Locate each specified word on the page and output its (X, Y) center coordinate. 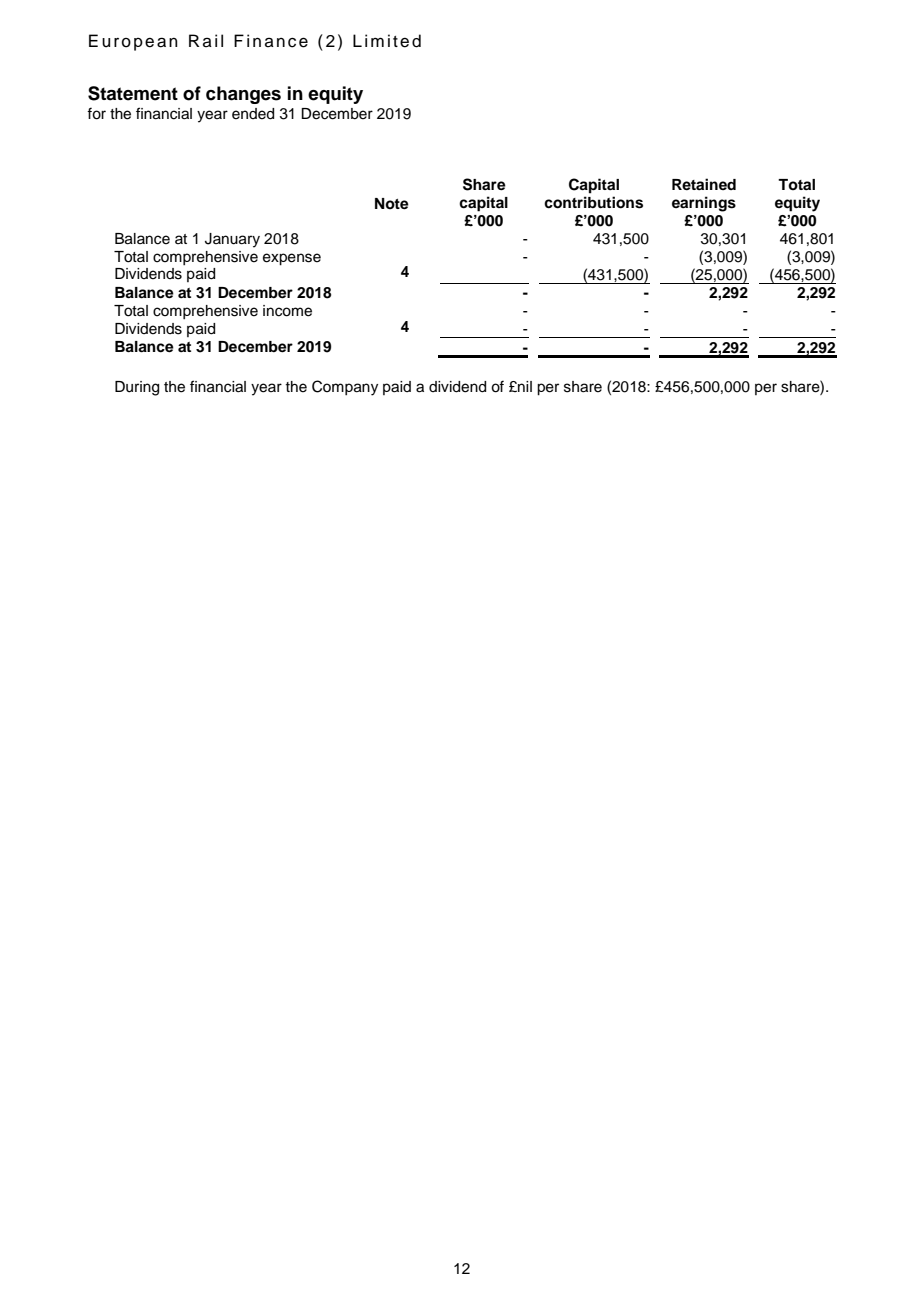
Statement (133, 93)
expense (292, 259)
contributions (593, 202)
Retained (704, 184)
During (137, 388)
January (232, 240)
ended (253, 114)
